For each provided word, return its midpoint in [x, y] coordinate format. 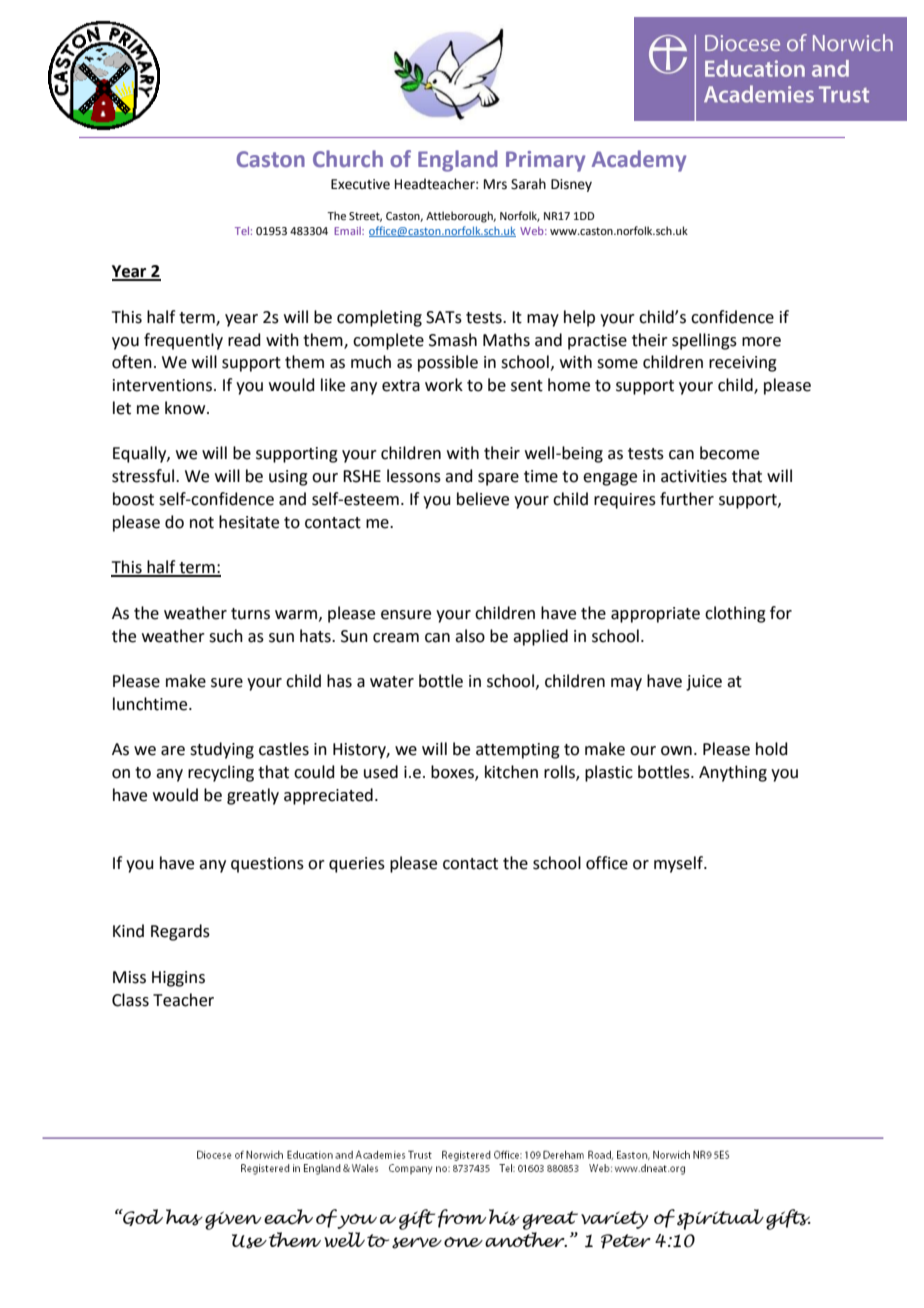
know [186, 408]
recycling [221, 773]
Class [130, 1000]
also [470, 636]
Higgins [178, 979]
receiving [743, 364]
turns [250, 614]
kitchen [511, 772]
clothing [735, 614]
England [458, 161]
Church [348, 158]
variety [614, 1220]
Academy [639, 161]
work [444, 385]
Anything [733, 773]
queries [357, 865]
